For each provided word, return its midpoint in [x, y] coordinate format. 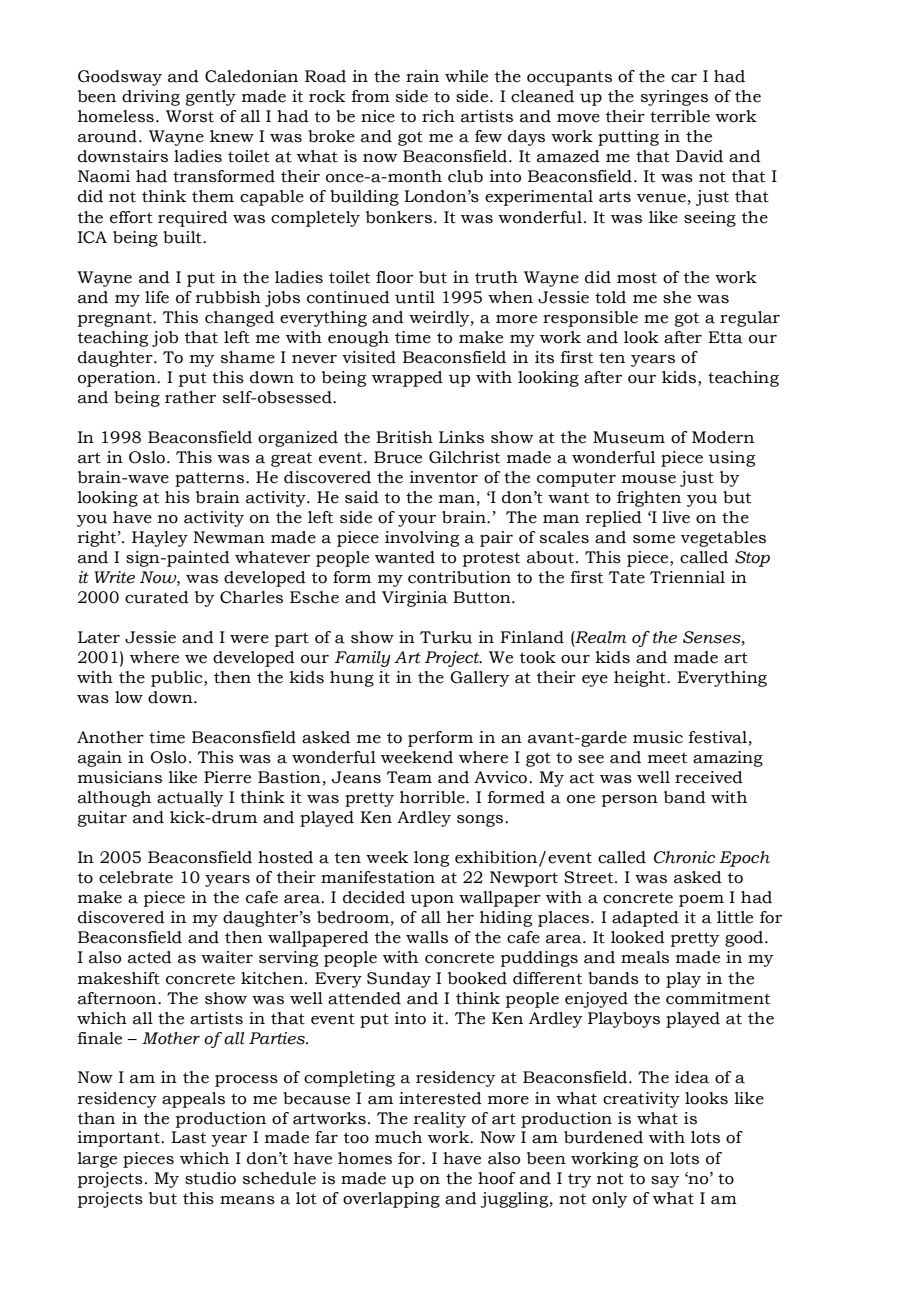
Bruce [398, 457]
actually [190, 799]
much [398, 1137]
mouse [649, 479]
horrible [433, 797]
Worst [190, 116]
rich [438, 116]
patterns [211, 479]
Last [188, 1137]
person [630, 801]
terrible [680, 116]
